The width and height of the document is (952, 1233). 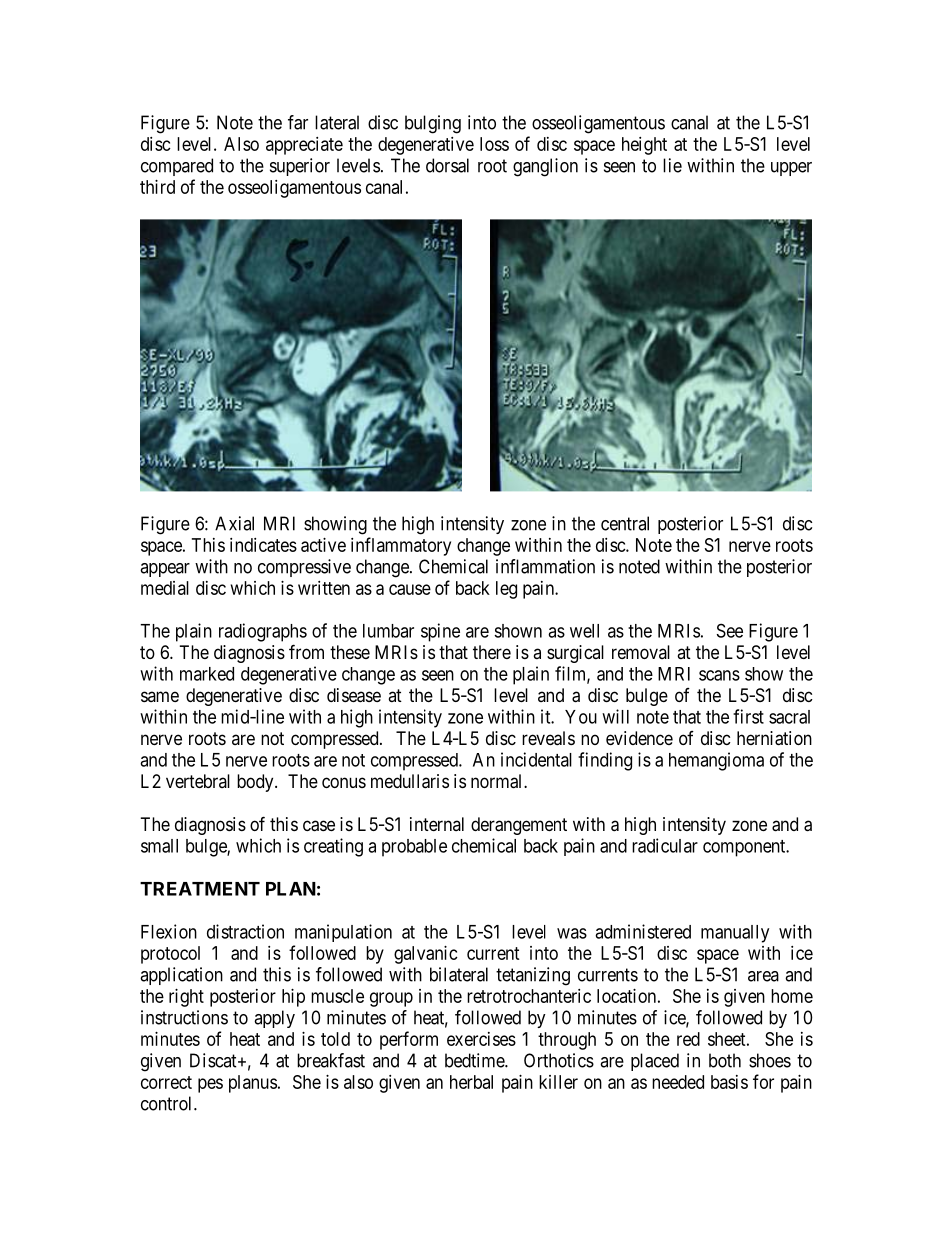 I want to click on lie, so click(x=672, y=165).
